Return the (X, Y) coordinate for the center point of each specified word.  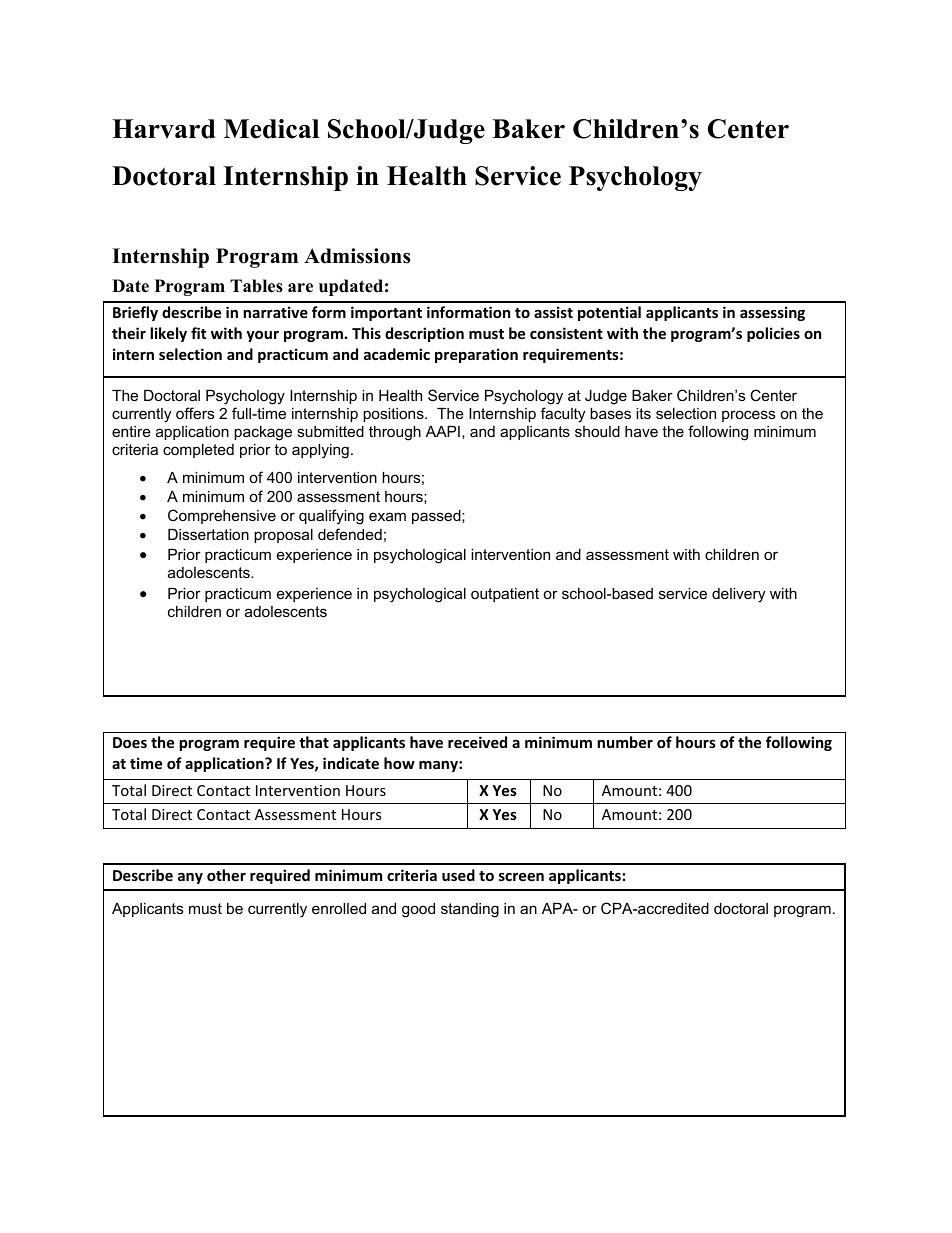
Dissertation (208, 534)
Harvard (163, 129)
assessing (772, 313)
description (424, 334)
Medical (271, 129)
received (477, 742)
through (395, 433)
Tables (256, 286)
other (226, 875)
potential (609, 313)
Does (130, 742)
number (625, 742)
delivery (738, 595)
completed (198, 451)
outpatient (505, 595)
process (748, 416)
